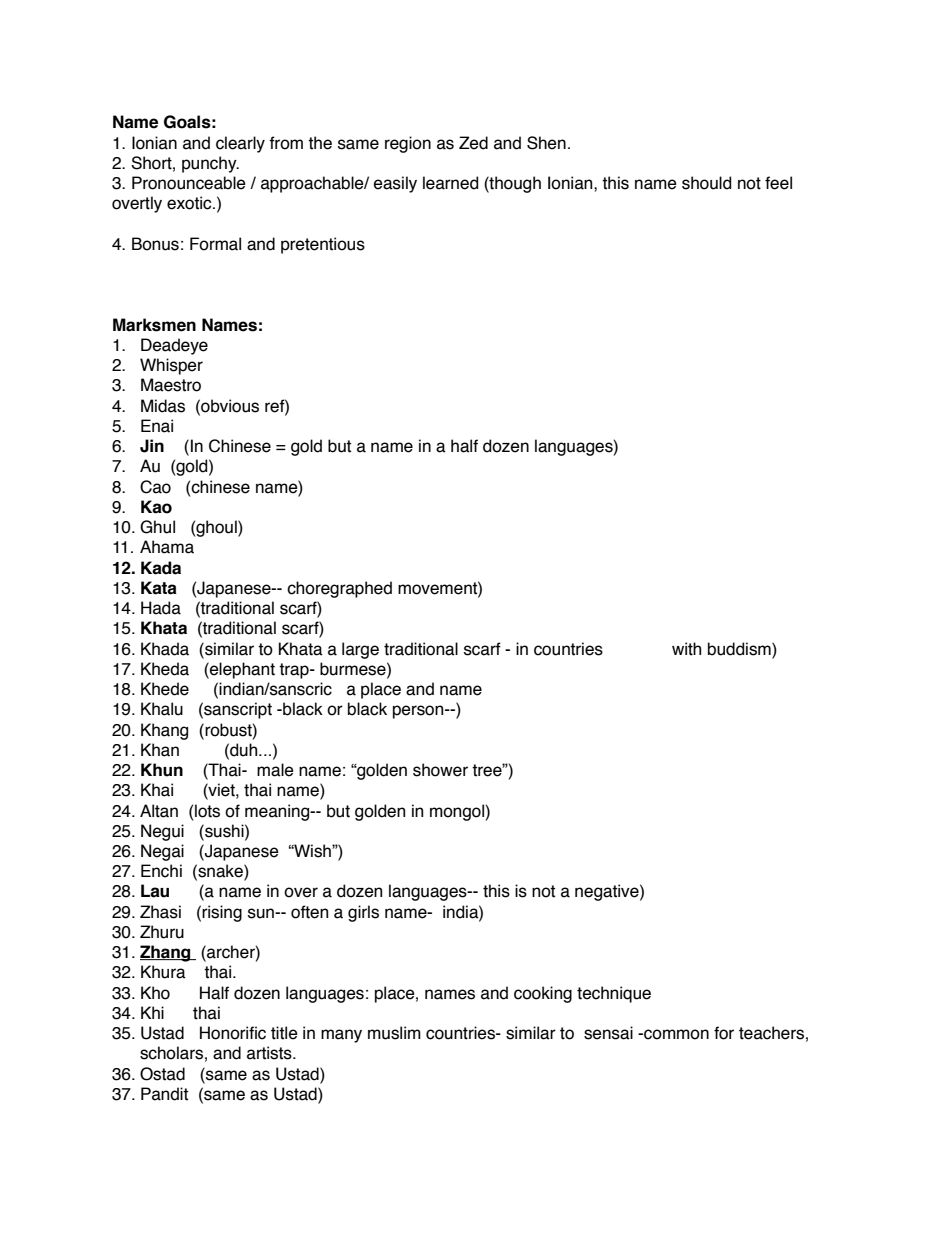  Describe the element at coordinates (440, 770) in the screenshot. I see `shower` at that location.
